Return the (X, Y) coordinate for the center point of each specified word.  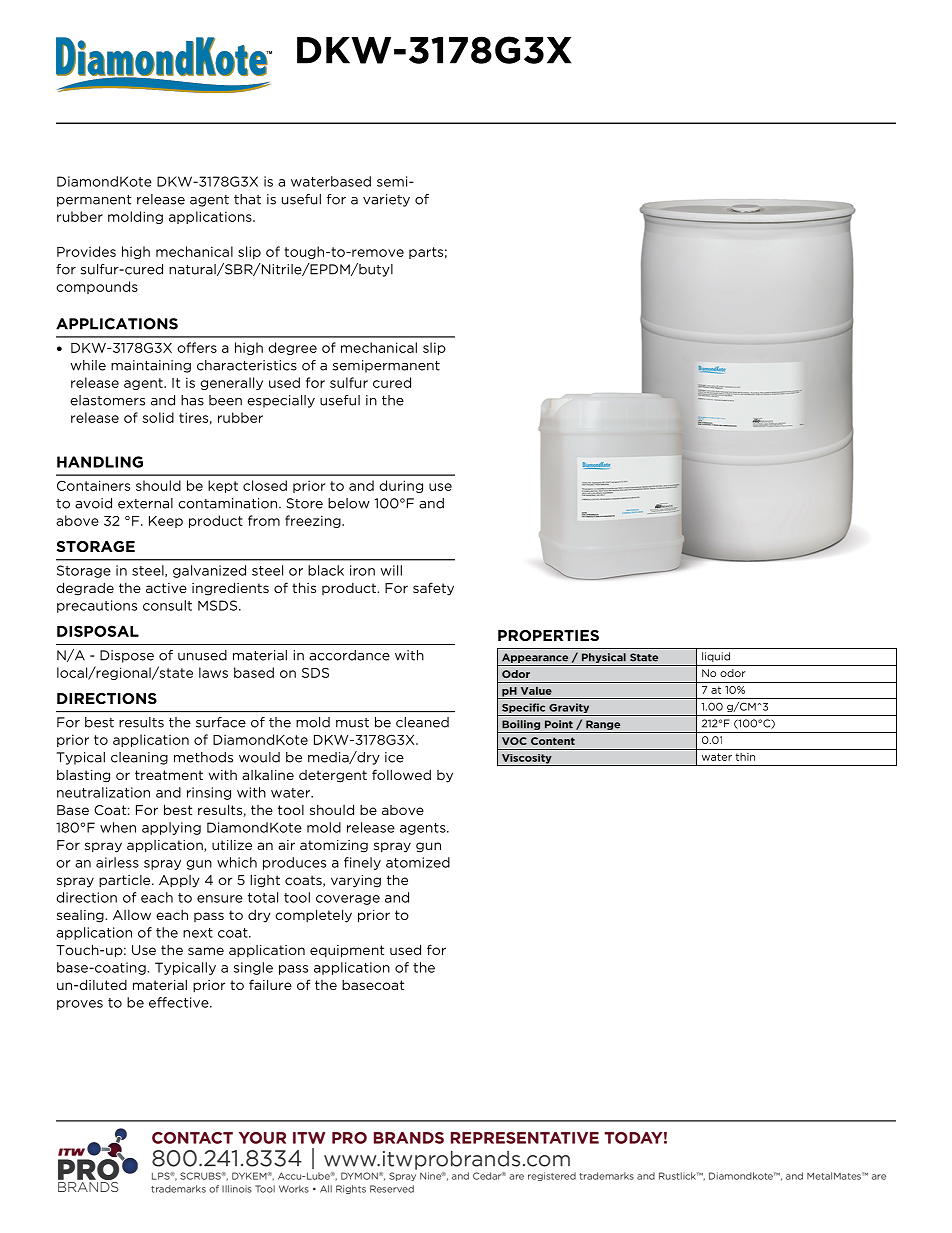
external (145, 503)
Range (603, 725)
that (247, 199)
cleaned (422, 722)
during (401, 486)
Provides (86, 251)
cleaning (139, 758)
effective (180, 1002)
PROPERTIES (548, 635)
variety (386, 200)
